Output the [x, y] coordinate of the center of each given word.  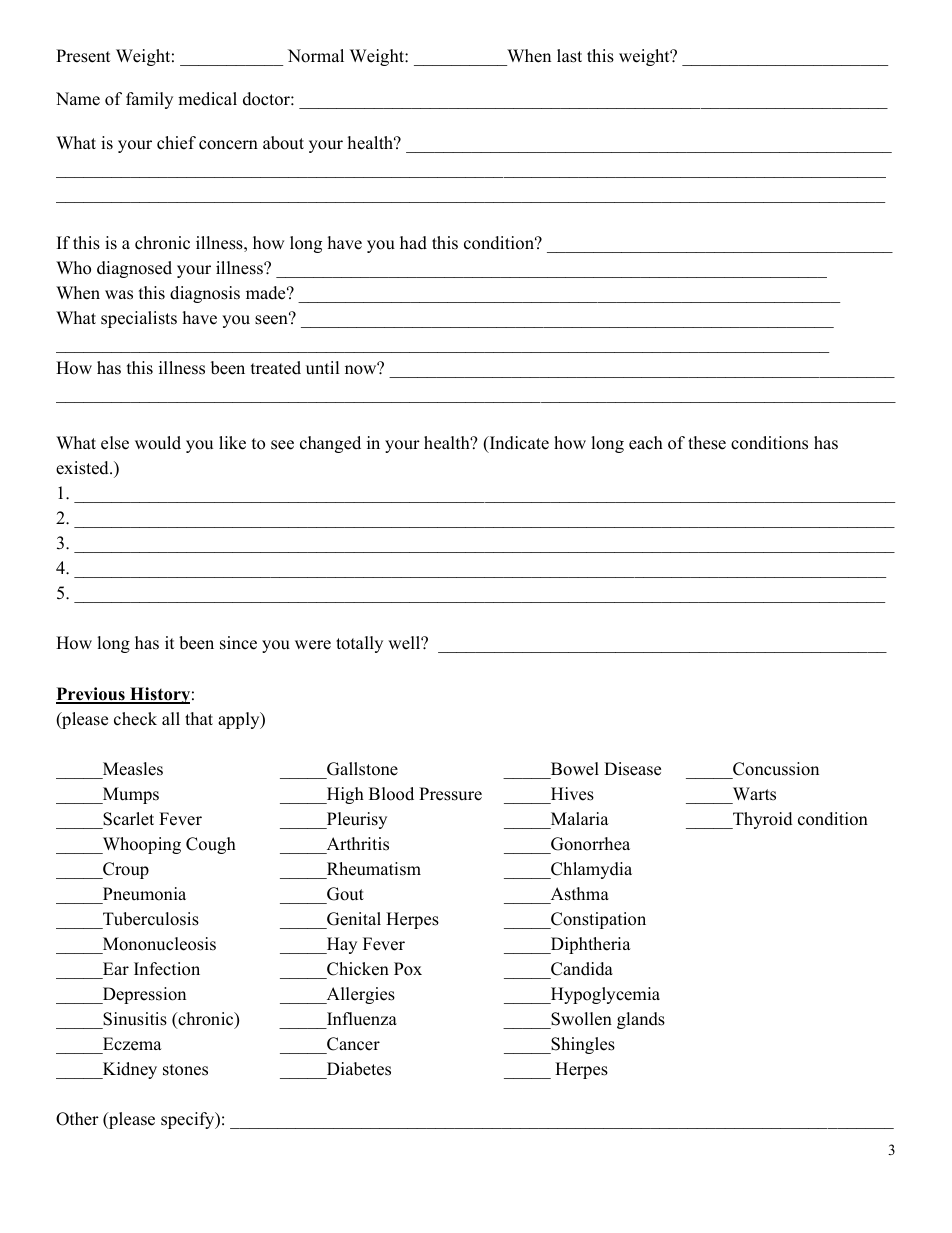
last [569, 56]
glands [641, 1020]
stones [185, 1070]
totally [359, 644]
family [149, 100]
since [238, 643]
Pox [408, 969]
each [646, 443]
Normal [316, 56]
